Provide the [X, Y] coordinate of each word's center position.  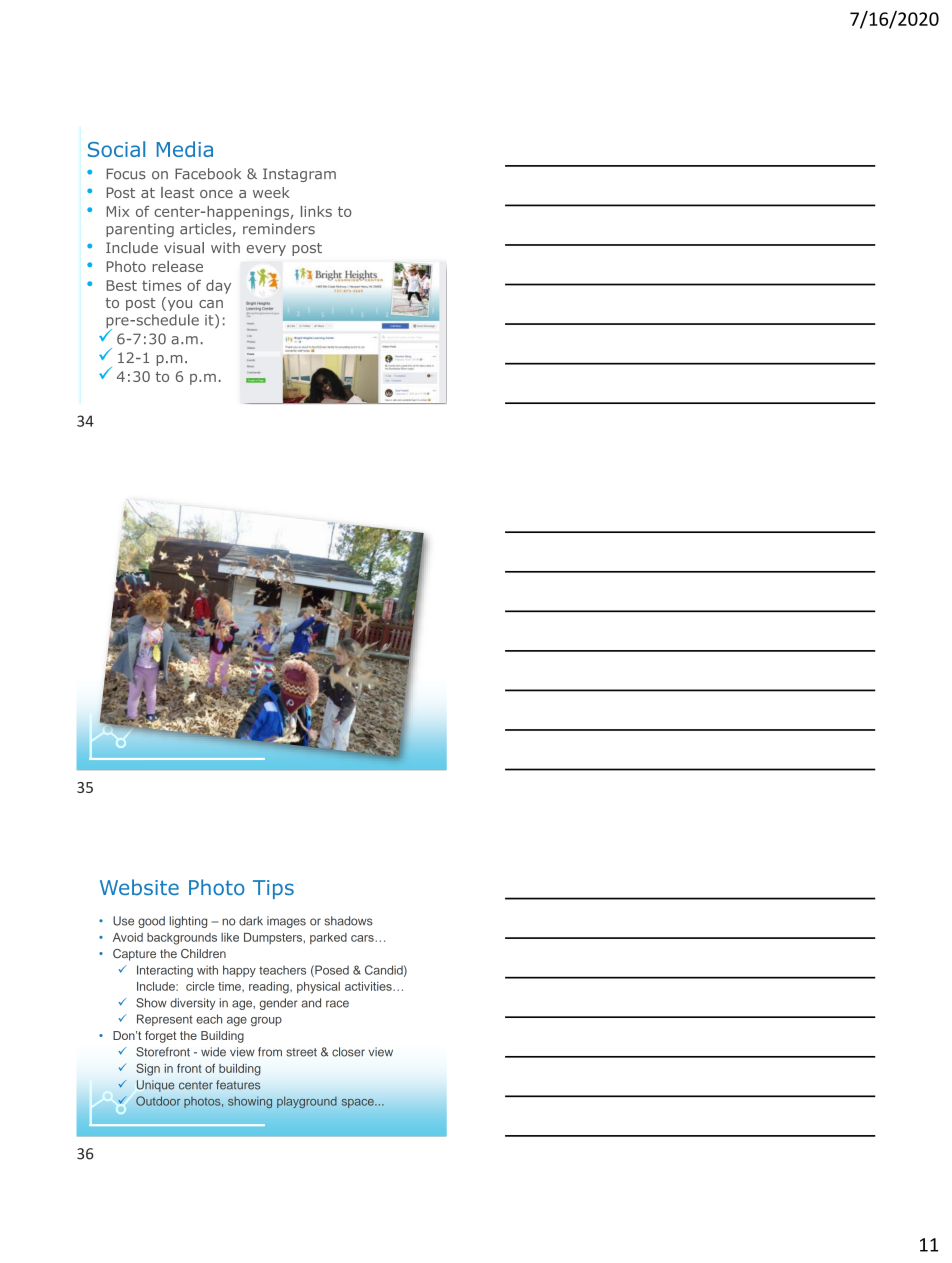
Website [139, 887]
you [178, 304]
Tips [273, 889]
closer [348, 1052]
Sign [148, 1069]
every [266, 250]
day [218, 287]
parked [328, 938]
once [216, 194]
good [151, 922]
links [316, 211]
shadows [348, 921]
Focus [126, 174]
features [238, 1085]
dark [251, 921]
